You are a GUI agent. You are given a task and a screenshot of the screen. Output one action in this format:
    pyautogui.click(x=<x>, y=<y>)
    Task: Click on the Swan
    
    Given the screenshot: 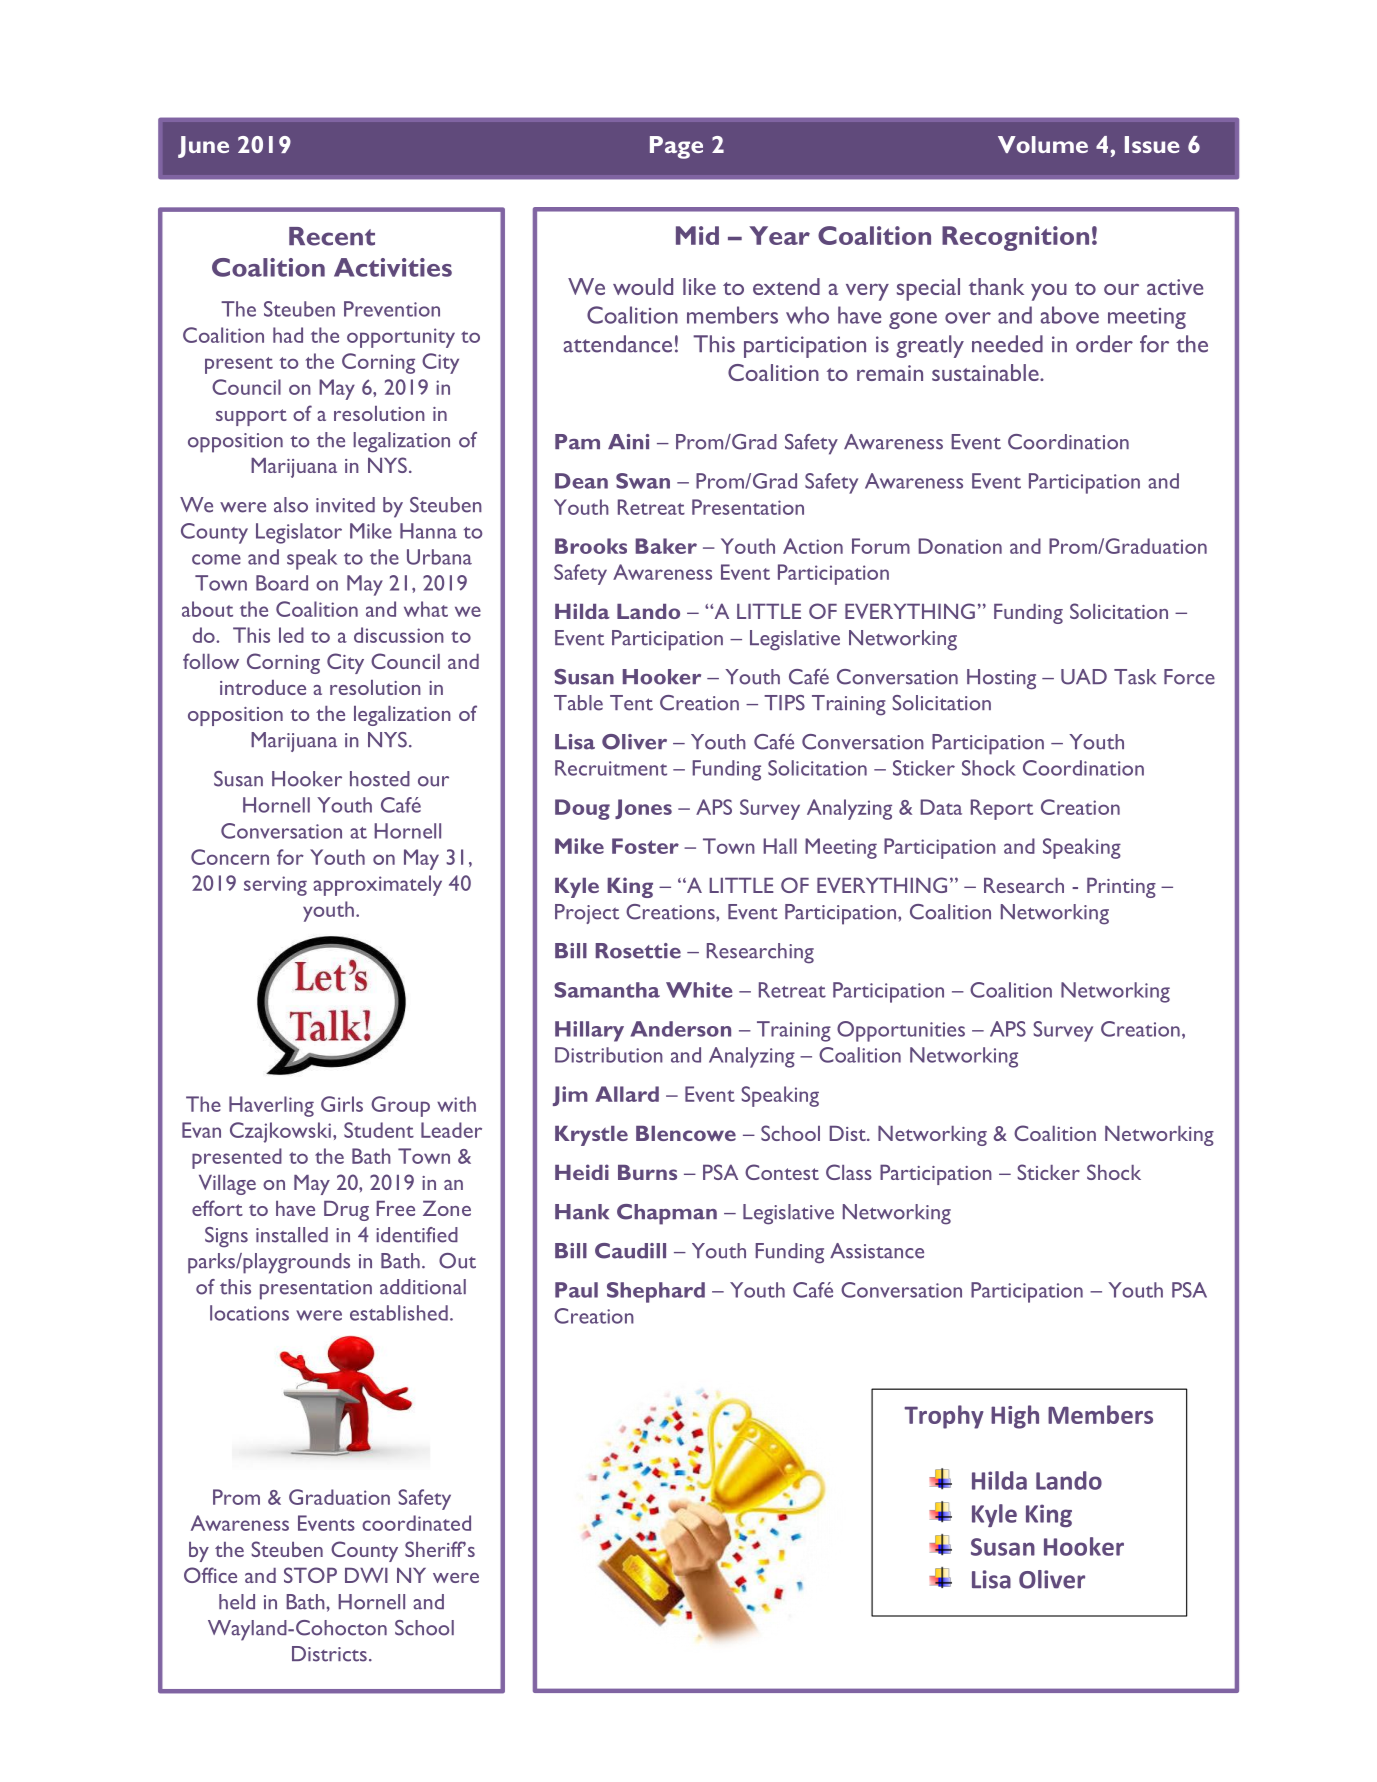 What is the action you would take?
    pyautogui.click(x=643, y=481)
